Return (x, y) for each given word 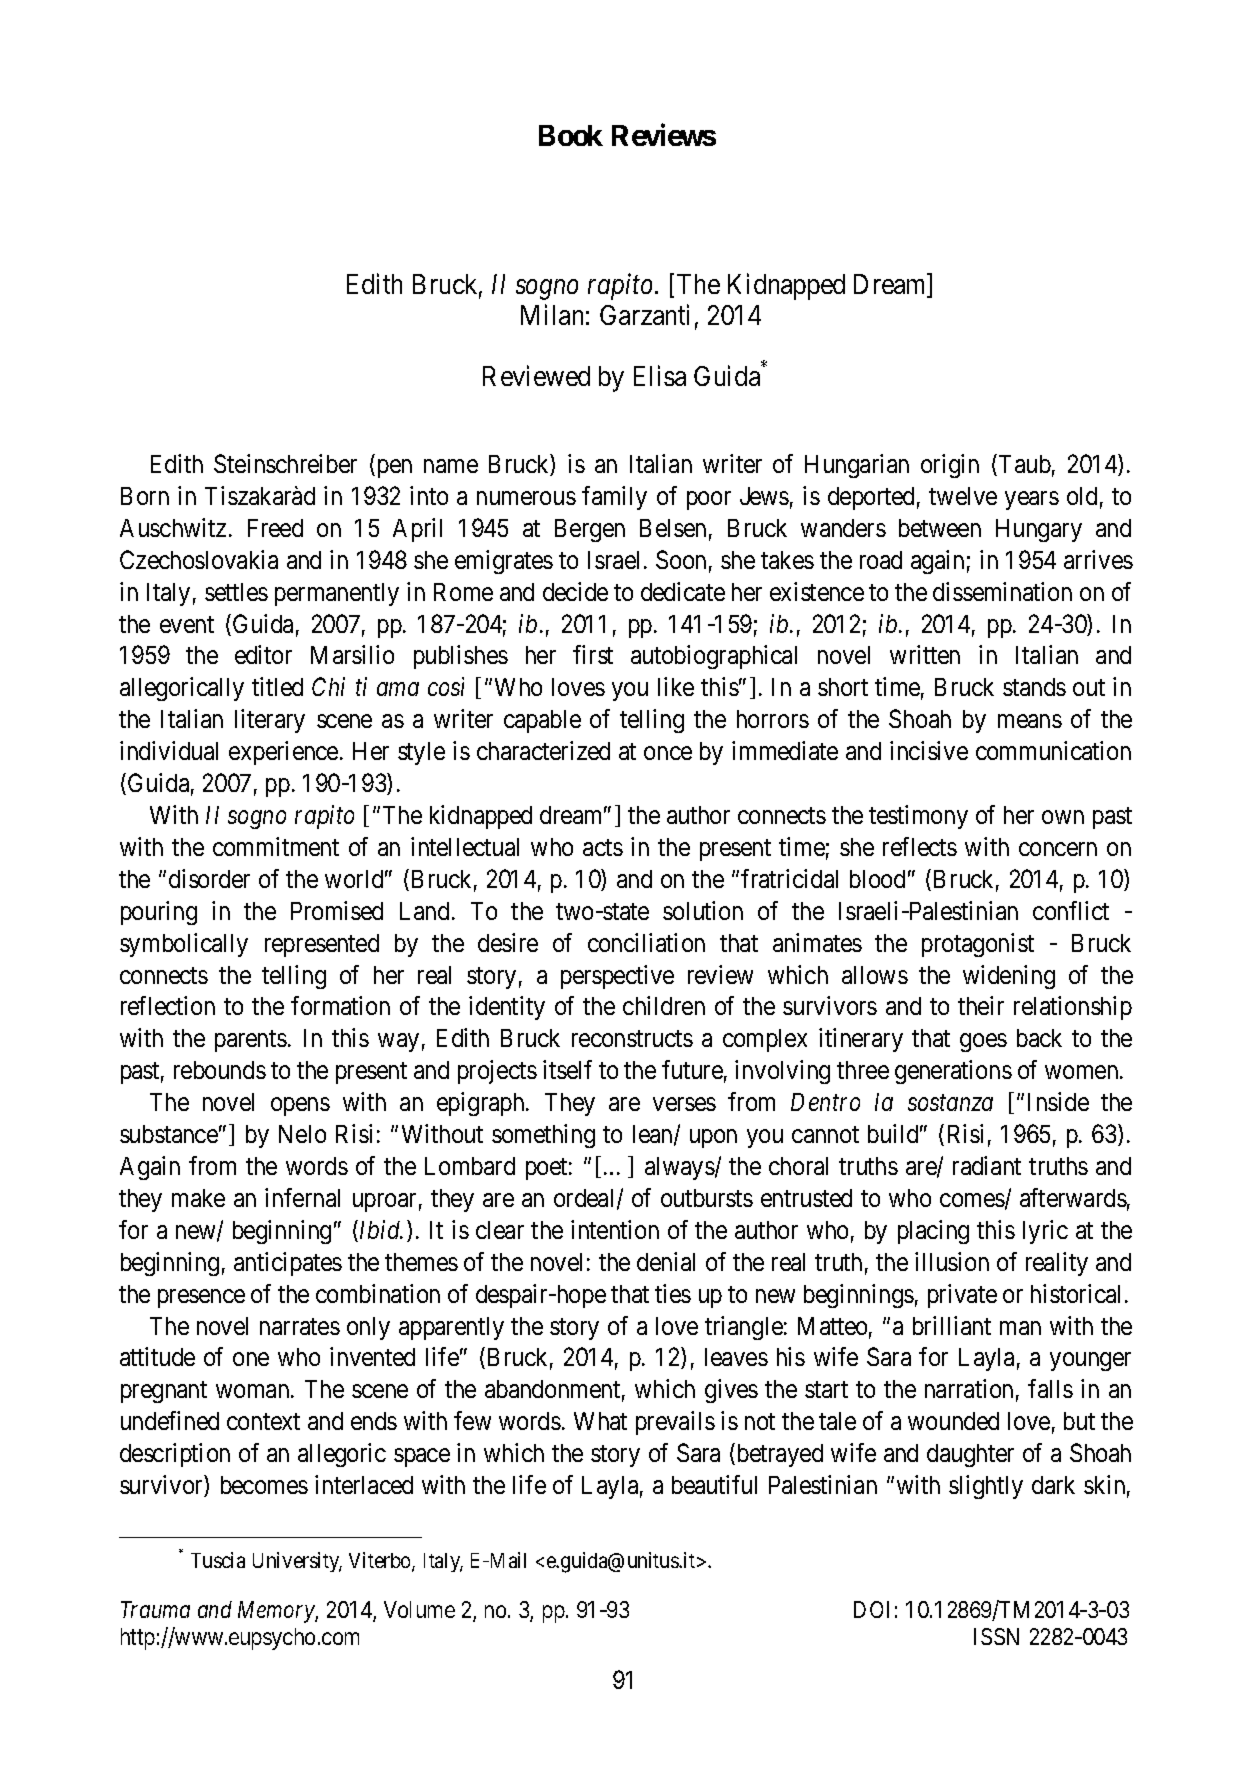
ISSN (996, 1636)
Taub (1025, 464)
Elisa (660, 375)
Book (571, 135)
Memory (277, 1612)
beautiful (714, 1484)
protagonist (978, 945)
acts (603, 847)
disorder (209, 878)
